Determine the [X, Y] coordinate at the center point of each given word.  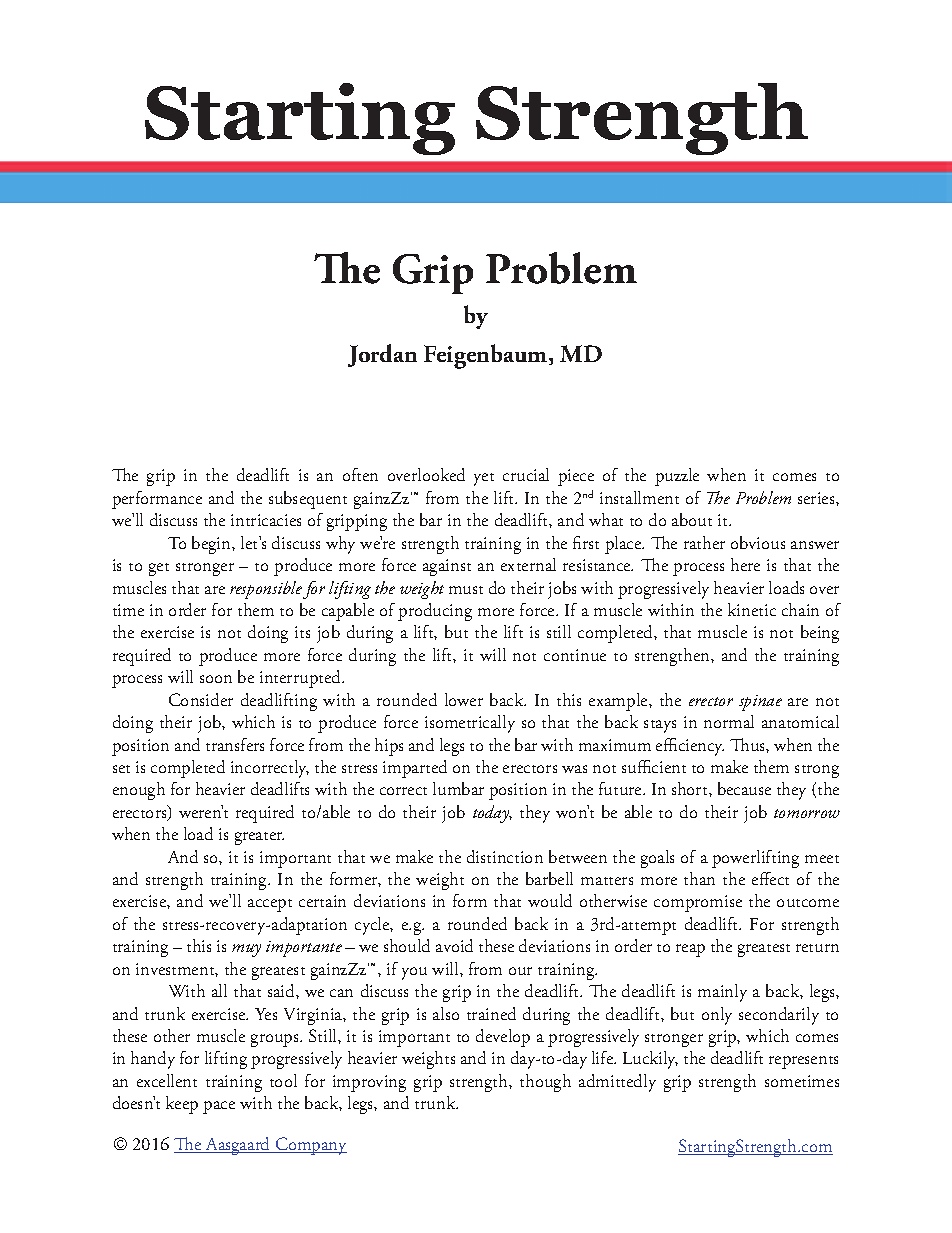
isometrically [470, 724]
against [447, 567]
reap [690, 950]
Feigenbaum [487, 356]
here [745, 564]
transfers [235, 744]
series [817, 498]
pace [219, 1107]
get [159, 569]
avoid [454, 945]
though [545, 1083]
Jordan [382, 355]
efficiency [690, 747]
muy [246, 950]
